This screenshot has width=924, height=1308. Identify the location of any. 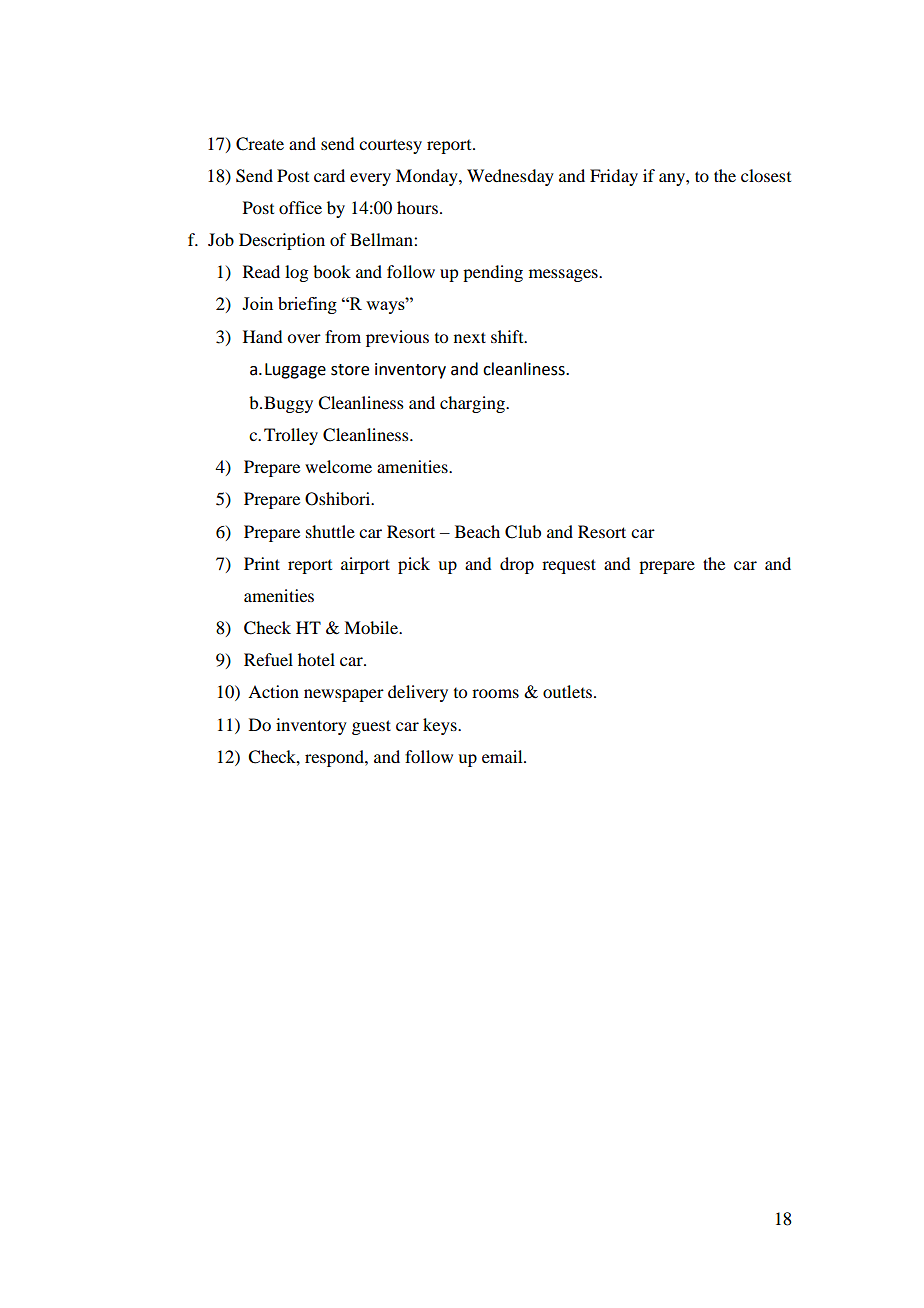
(673, 179).
